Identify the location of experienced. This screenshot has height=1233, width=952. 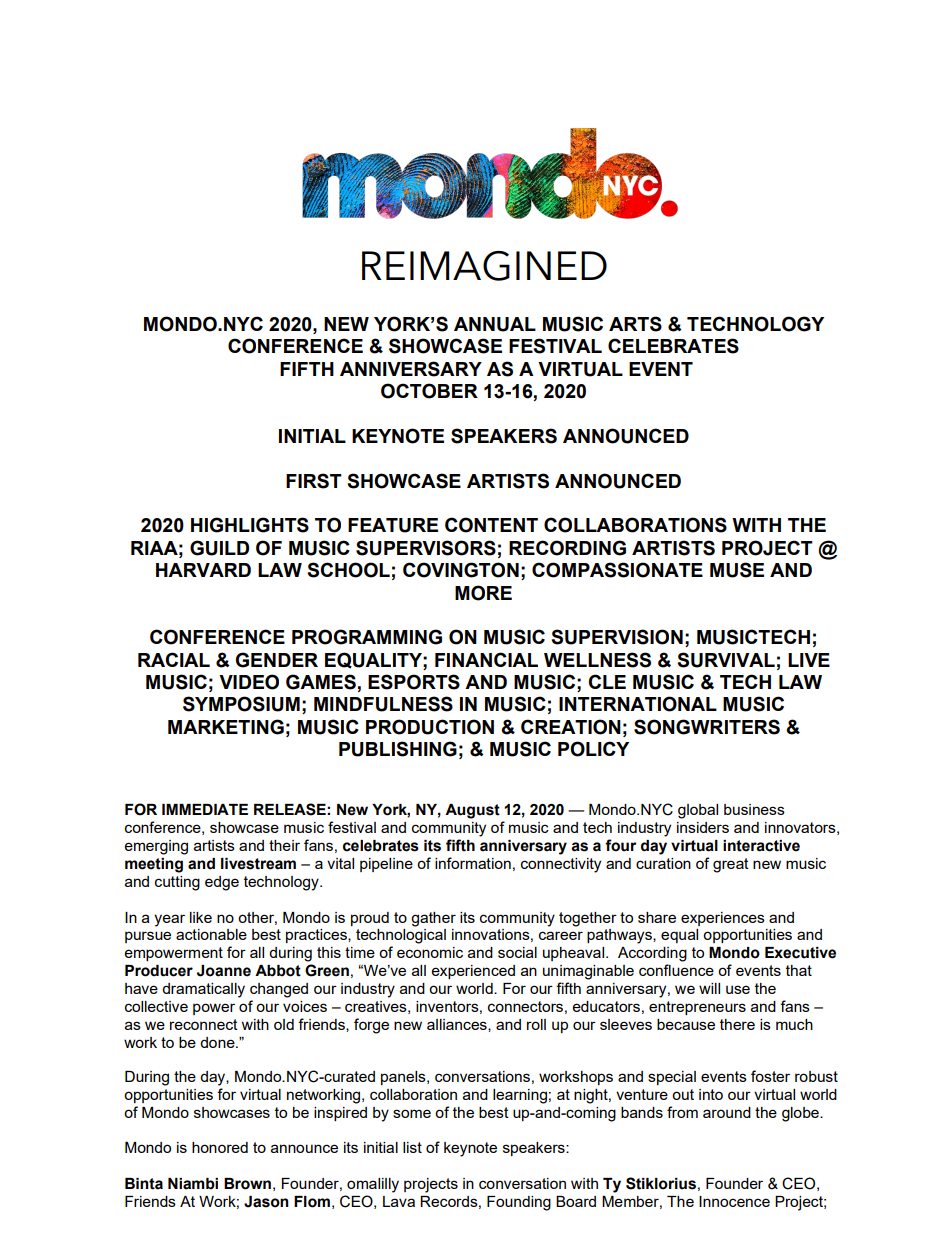
(473, 972).
